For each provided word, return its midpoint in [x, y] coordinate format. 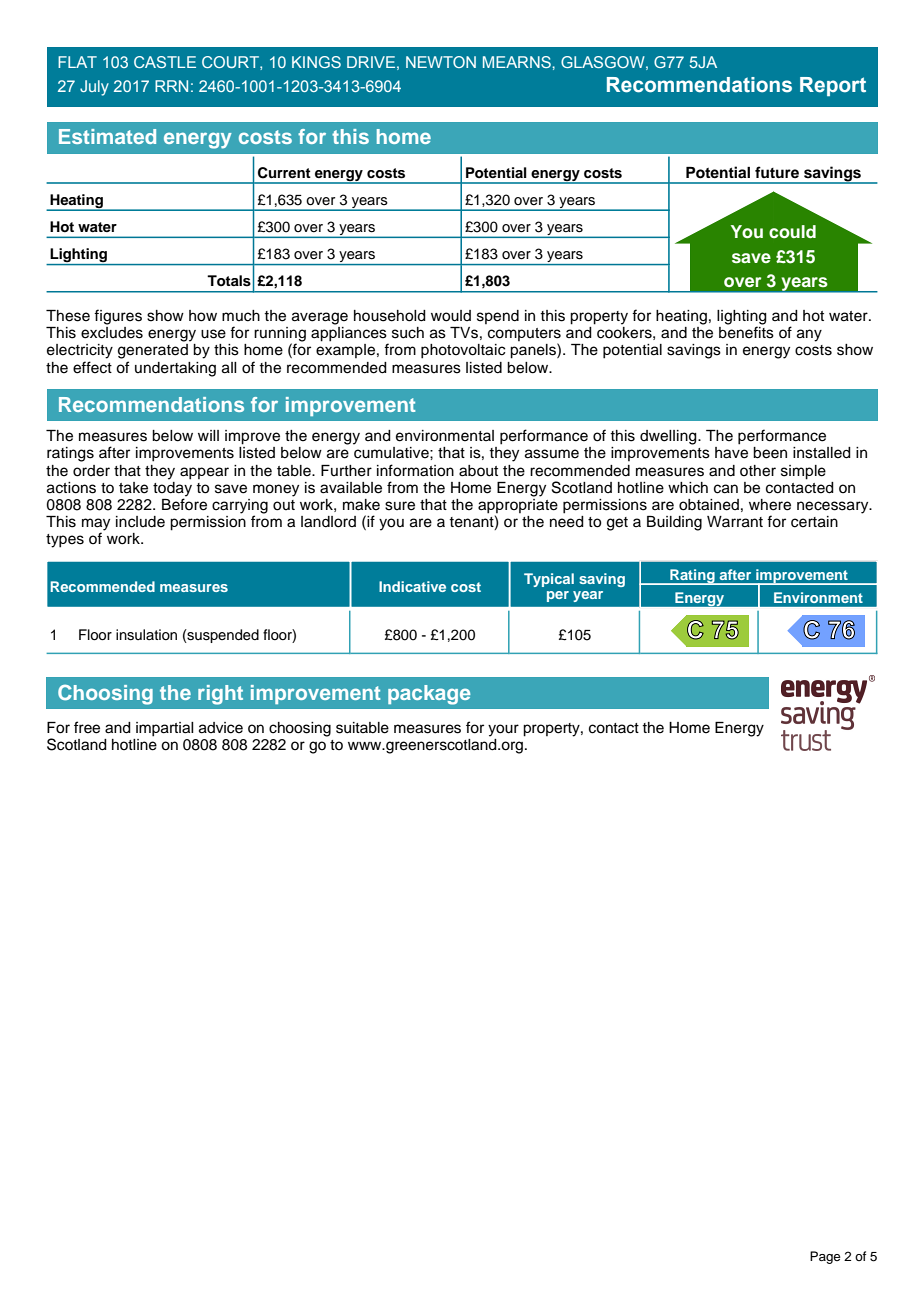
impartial [165, 729]
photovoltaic [463, 351]
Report [833, 86]
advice [221, 728]
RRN [171, 86]
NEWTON [441, 62]
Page [825, 1257]
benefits [746, 332]
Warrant [735, 522]
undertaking [175, 369]
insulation [146, 635]
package [429, 695]
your [503, 730]
